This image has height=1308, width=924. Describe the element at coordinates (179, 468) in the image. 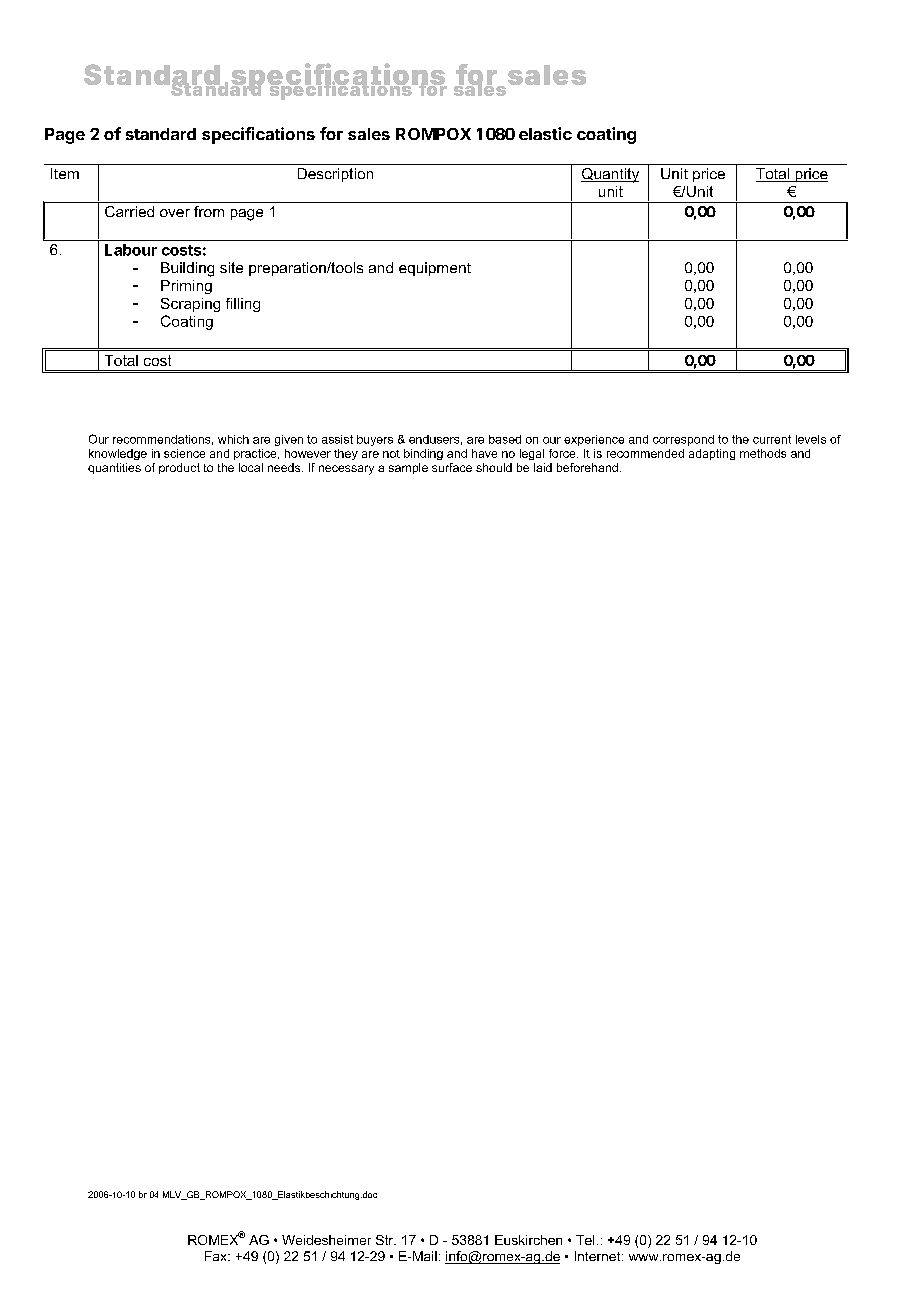

I see `product` at that location.
